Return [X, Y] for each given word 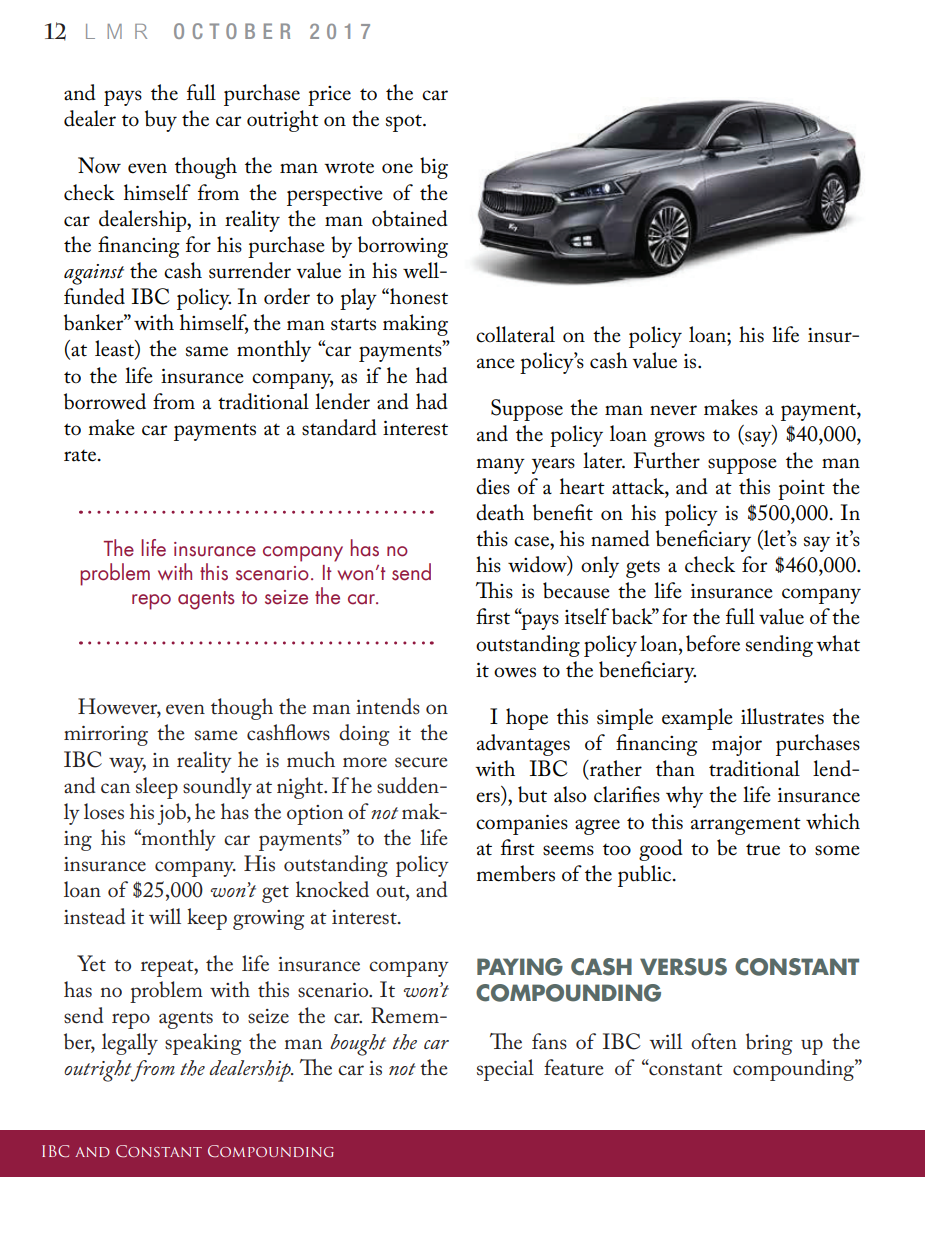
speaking [203, 1044]
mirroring [106, 736]
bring [769, 1044]
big [434, 168]
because [576, 590]
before [713, 643]
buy [161, 121]
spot [405, 123]
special [505, 1070]
